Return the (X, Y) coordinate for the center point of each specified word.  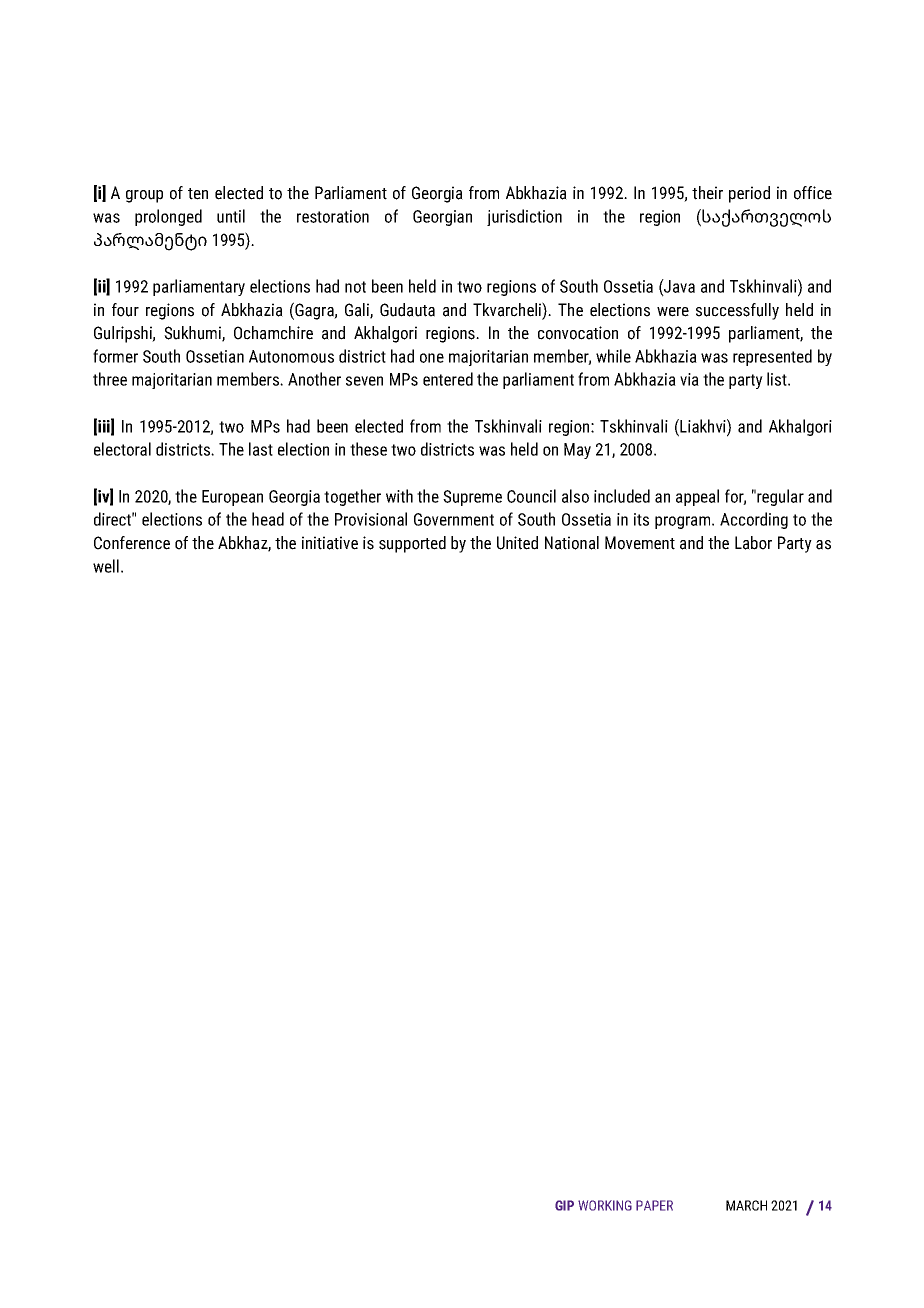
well (106, 566)
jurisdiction (524, 217)
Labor (753, 543)
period (749, 194)
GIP (564, 1205)
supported (412, 544)
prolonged (168, 217)
